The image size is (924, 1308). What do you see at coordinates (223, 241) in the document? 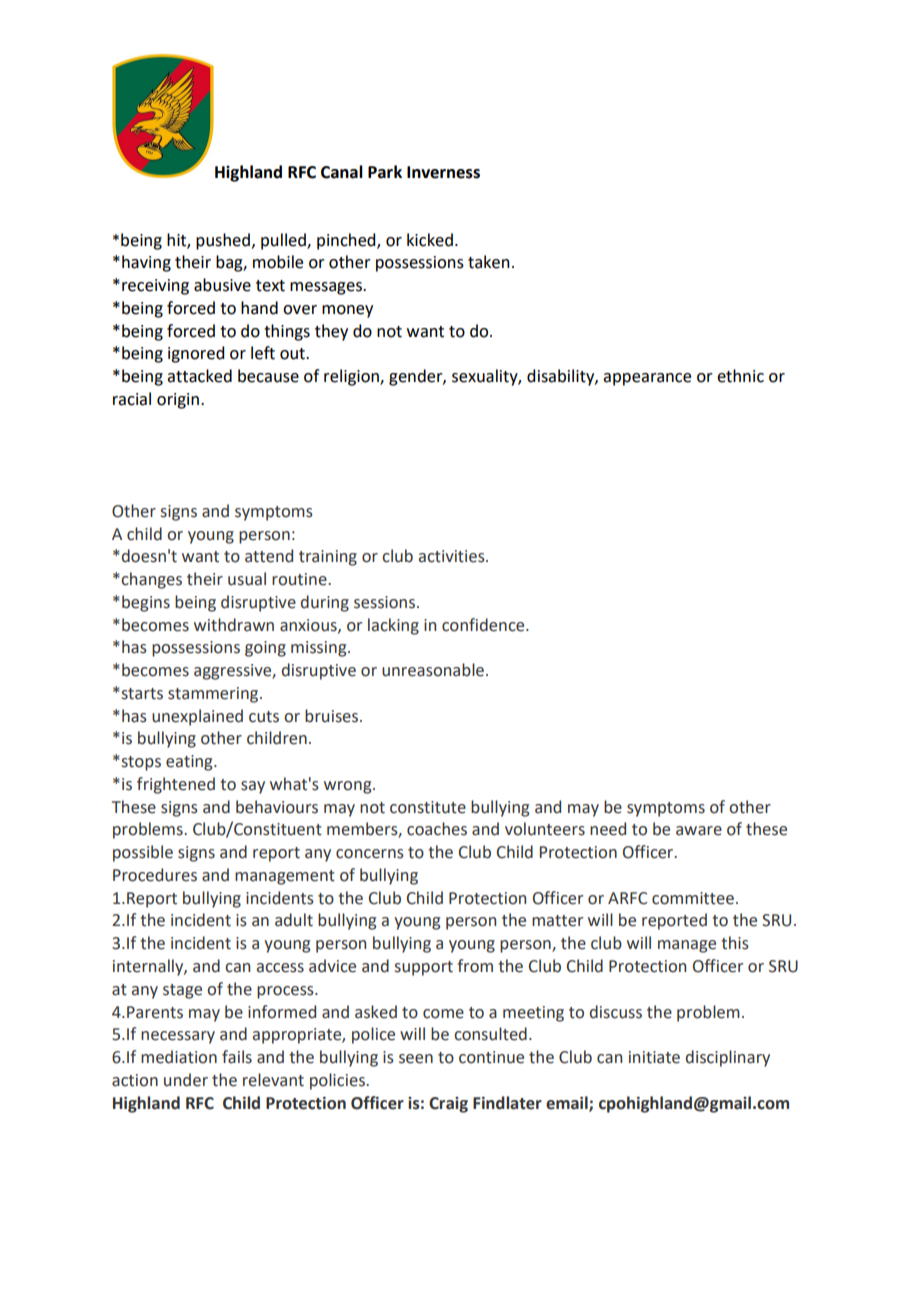
I see `pushed` at bounding box center [223, 241].
